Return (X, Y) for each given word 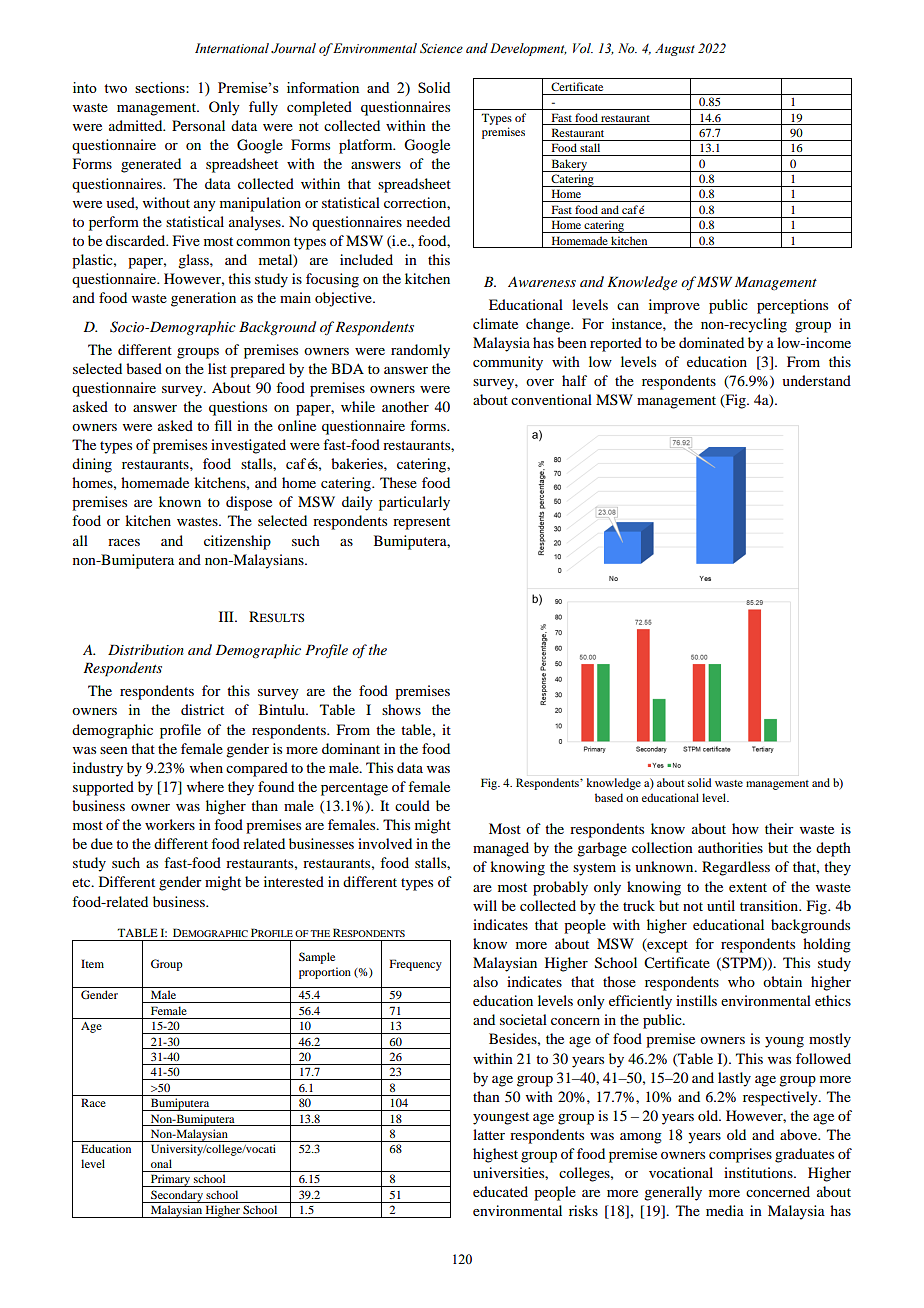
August (675, 49)
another (405, 406)
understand (816, 380)
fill (223, 425)
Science (441, 48)
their (779, 828)
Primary (171, 1180)
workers (170, 824)
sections (161, 87)
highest (495, 1155)
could (412, 805)
